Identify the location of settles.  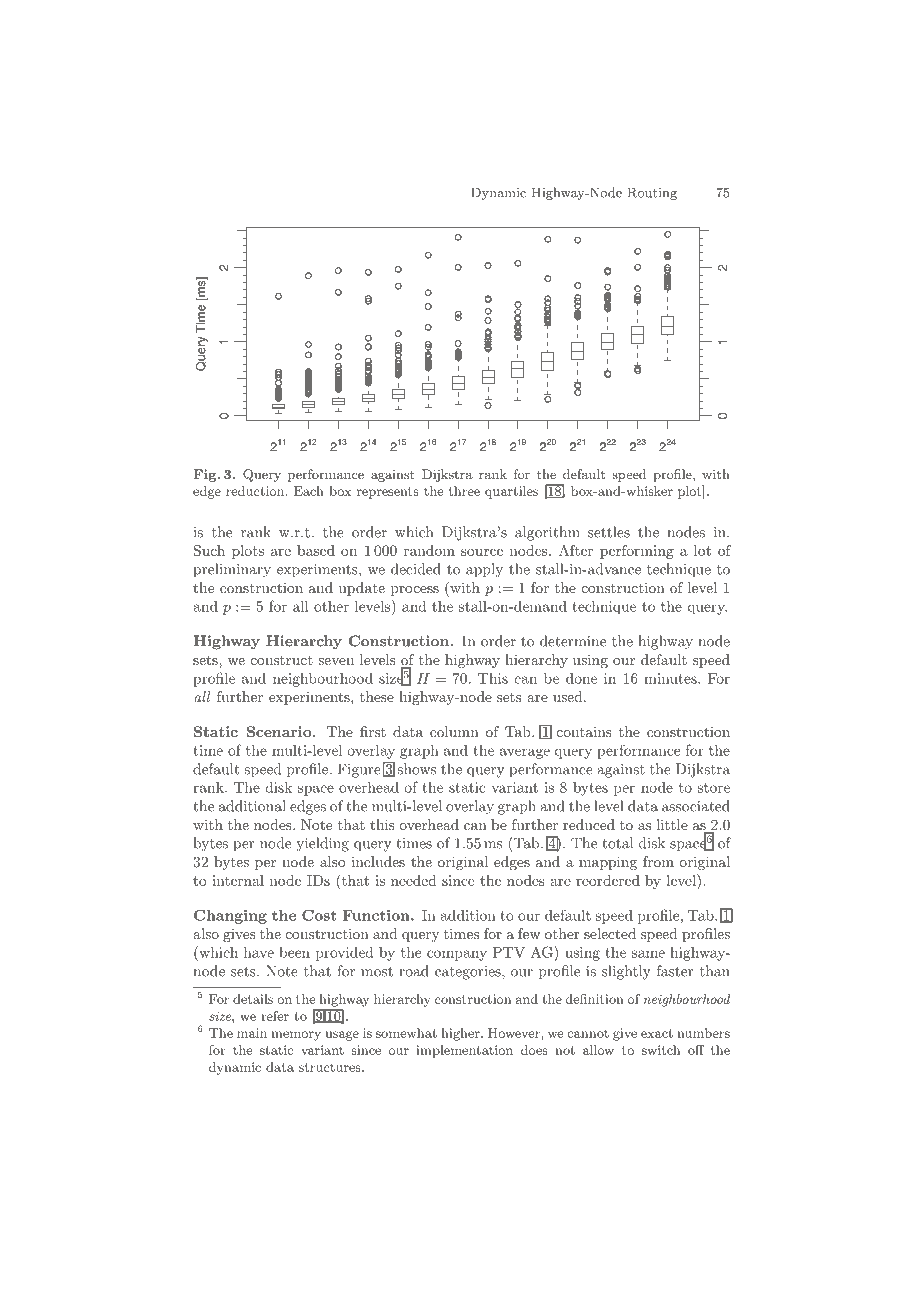
(609, 532).
